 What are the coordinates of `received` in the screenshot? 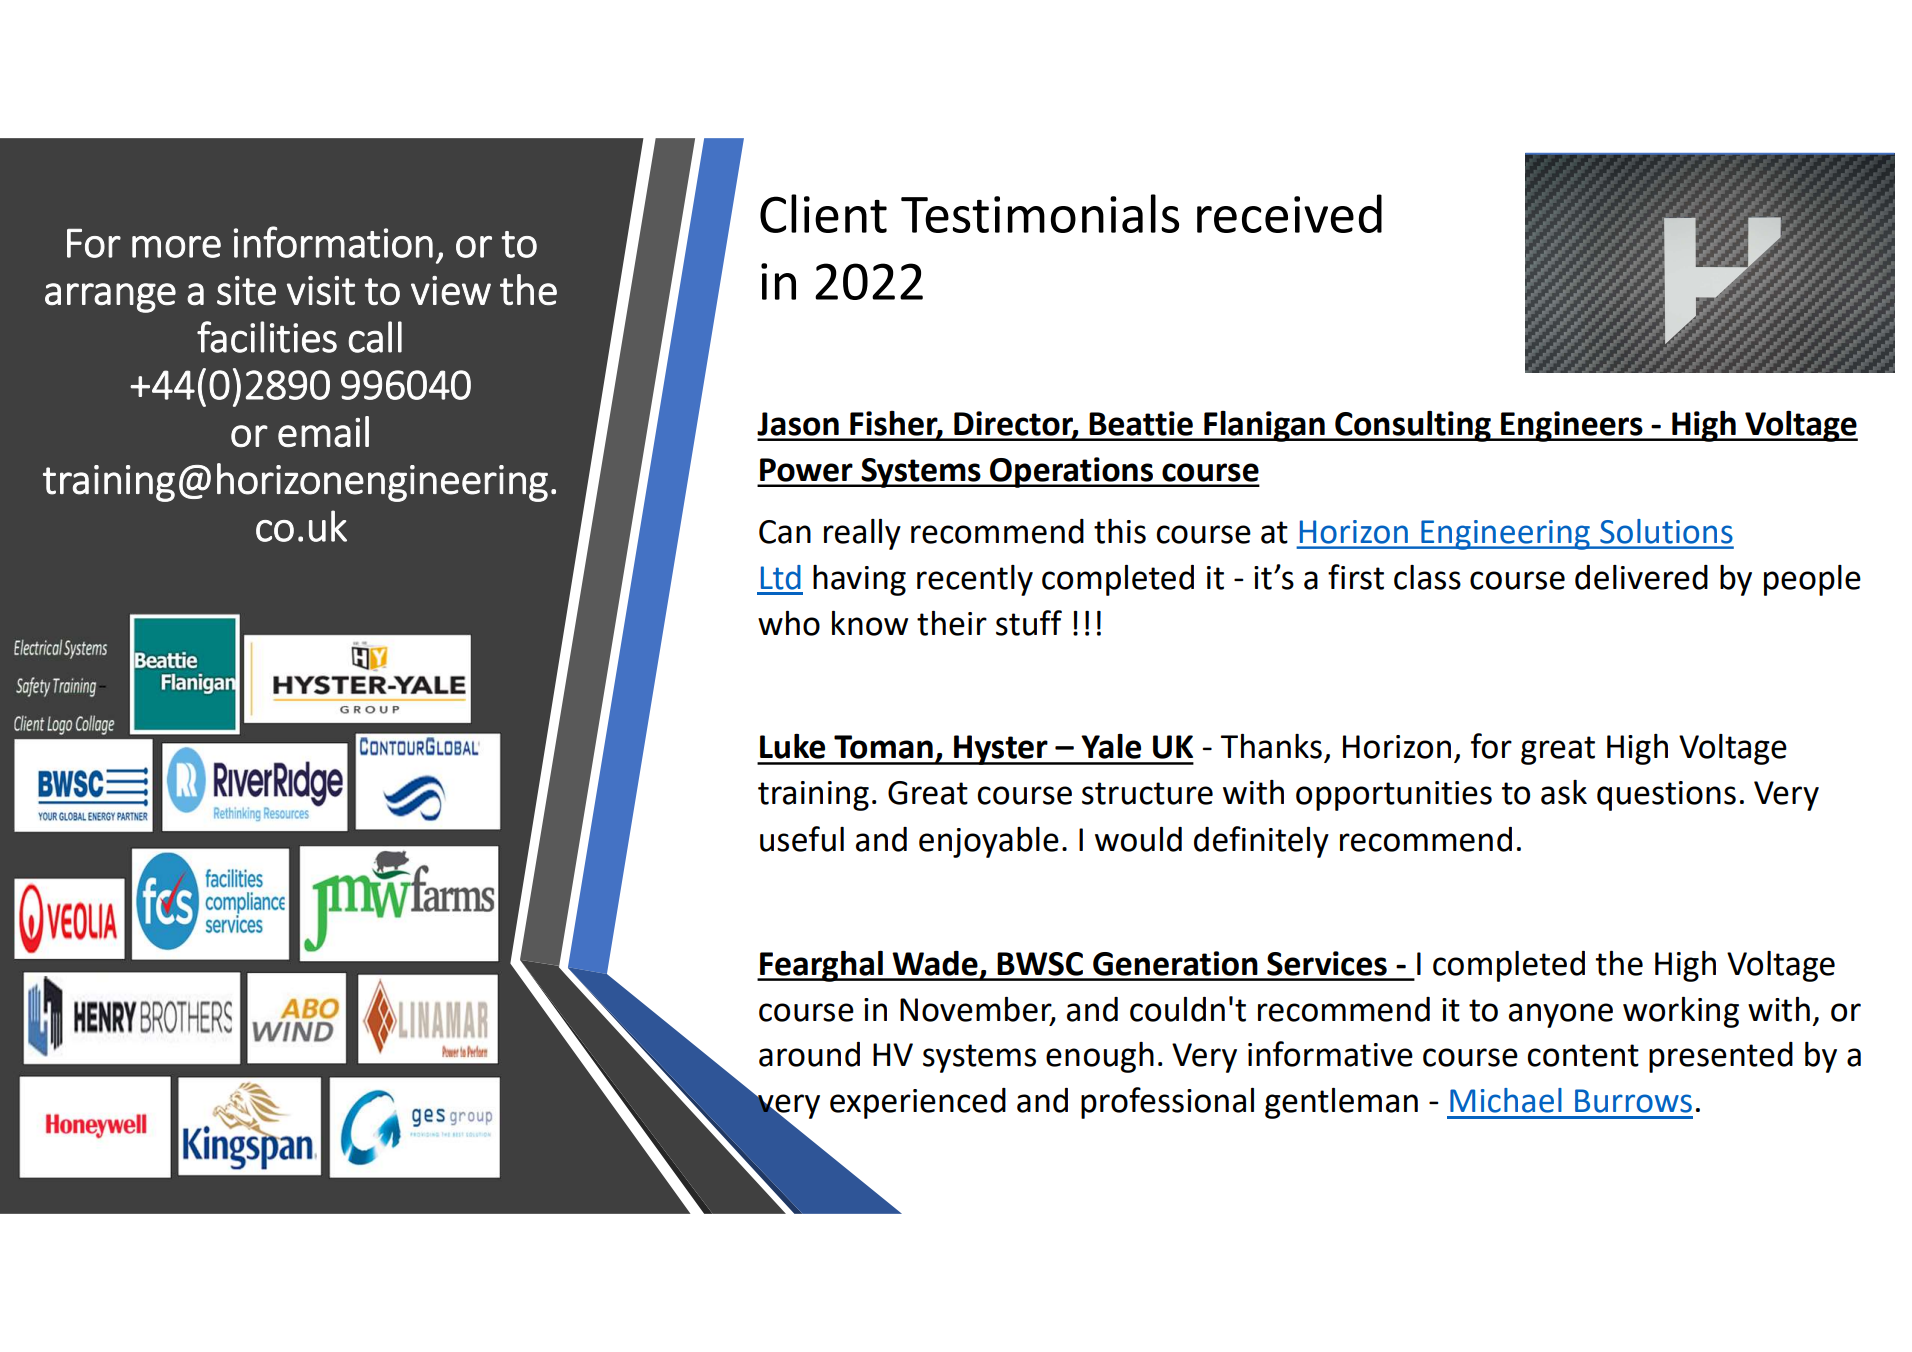 It's located at (1289, 213).
